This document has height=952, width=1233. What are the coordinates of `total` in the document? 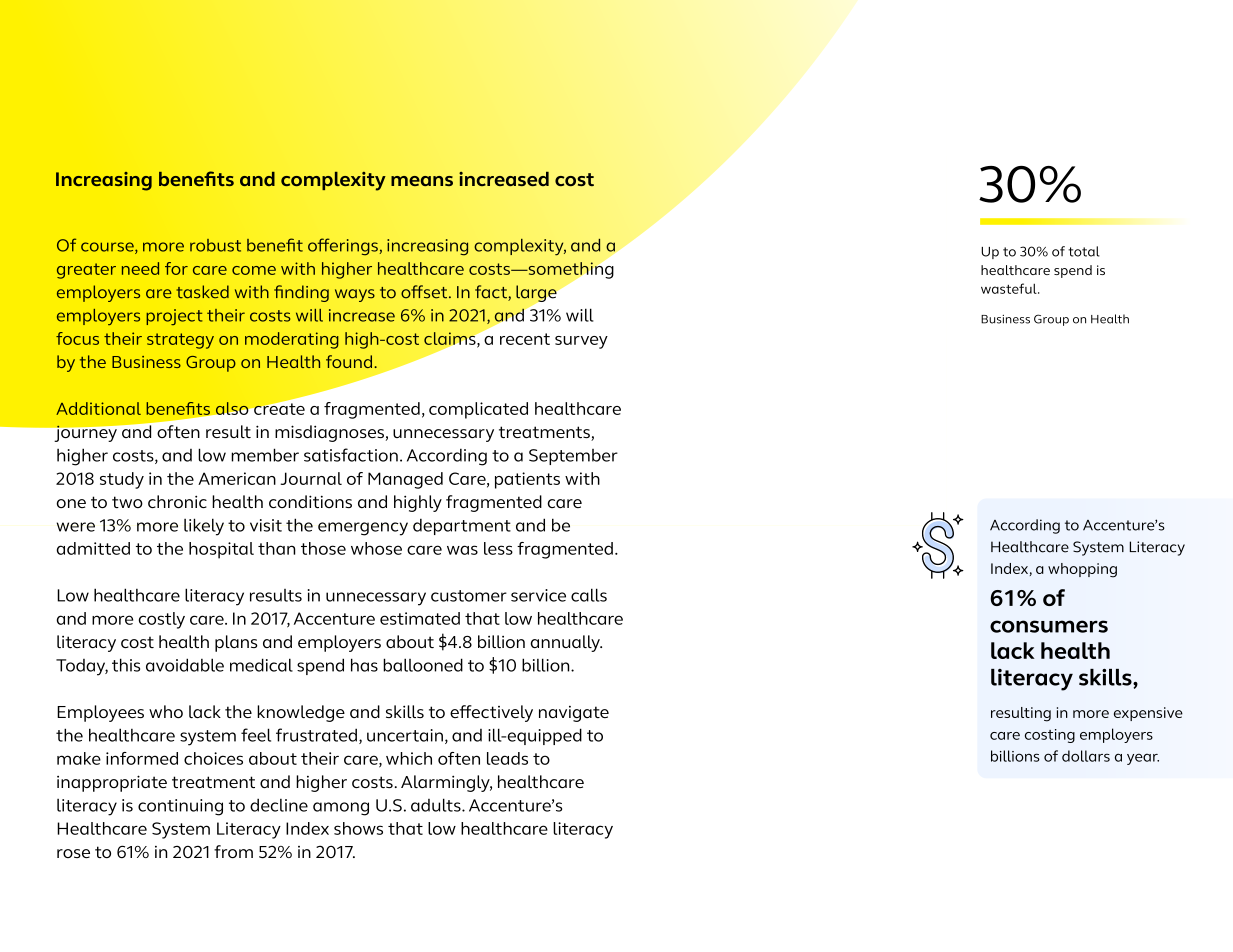 It's located at (1084, 251).
